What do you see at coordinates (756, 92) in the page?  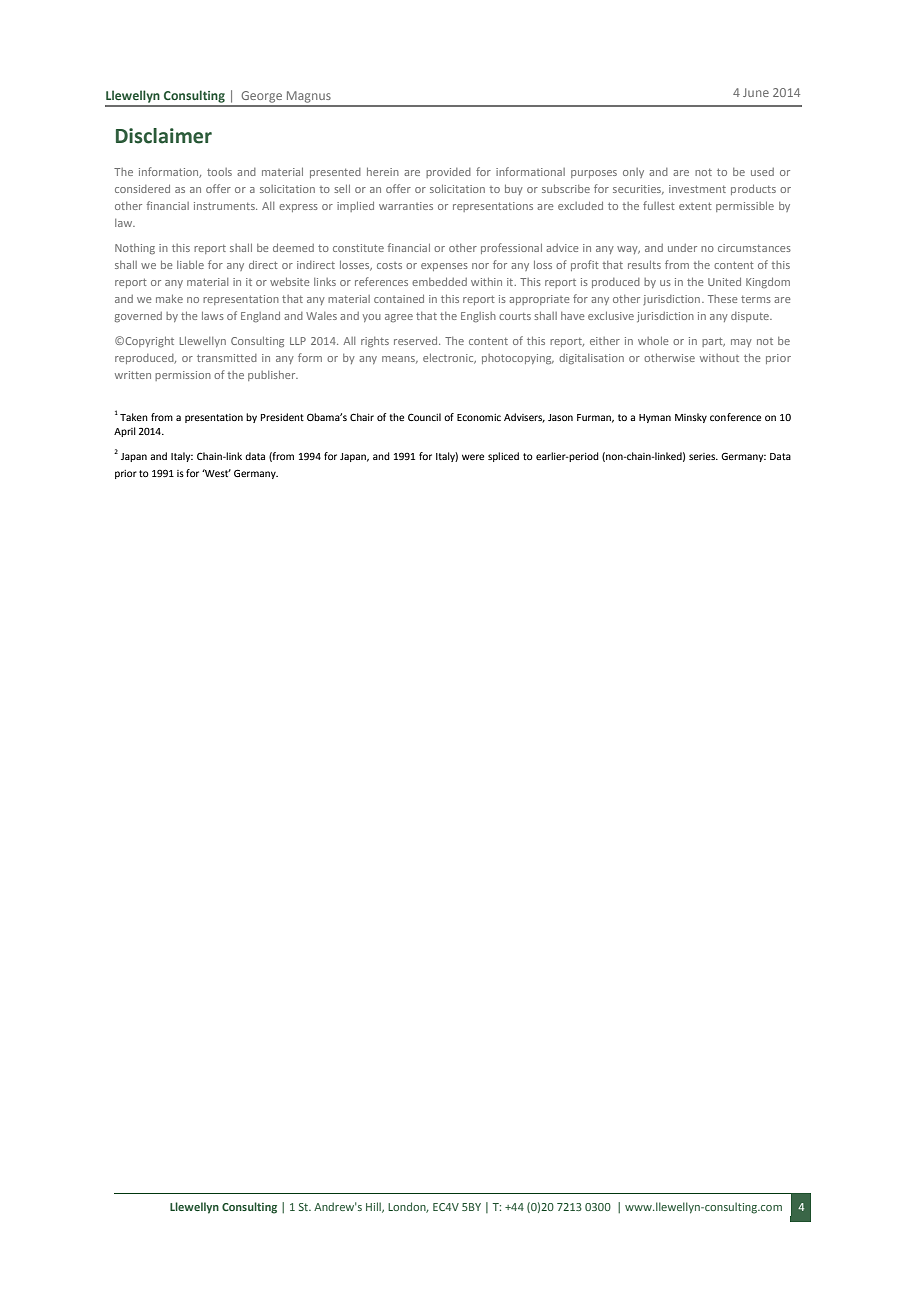 I see `June` at bounding box center [756, 92].
